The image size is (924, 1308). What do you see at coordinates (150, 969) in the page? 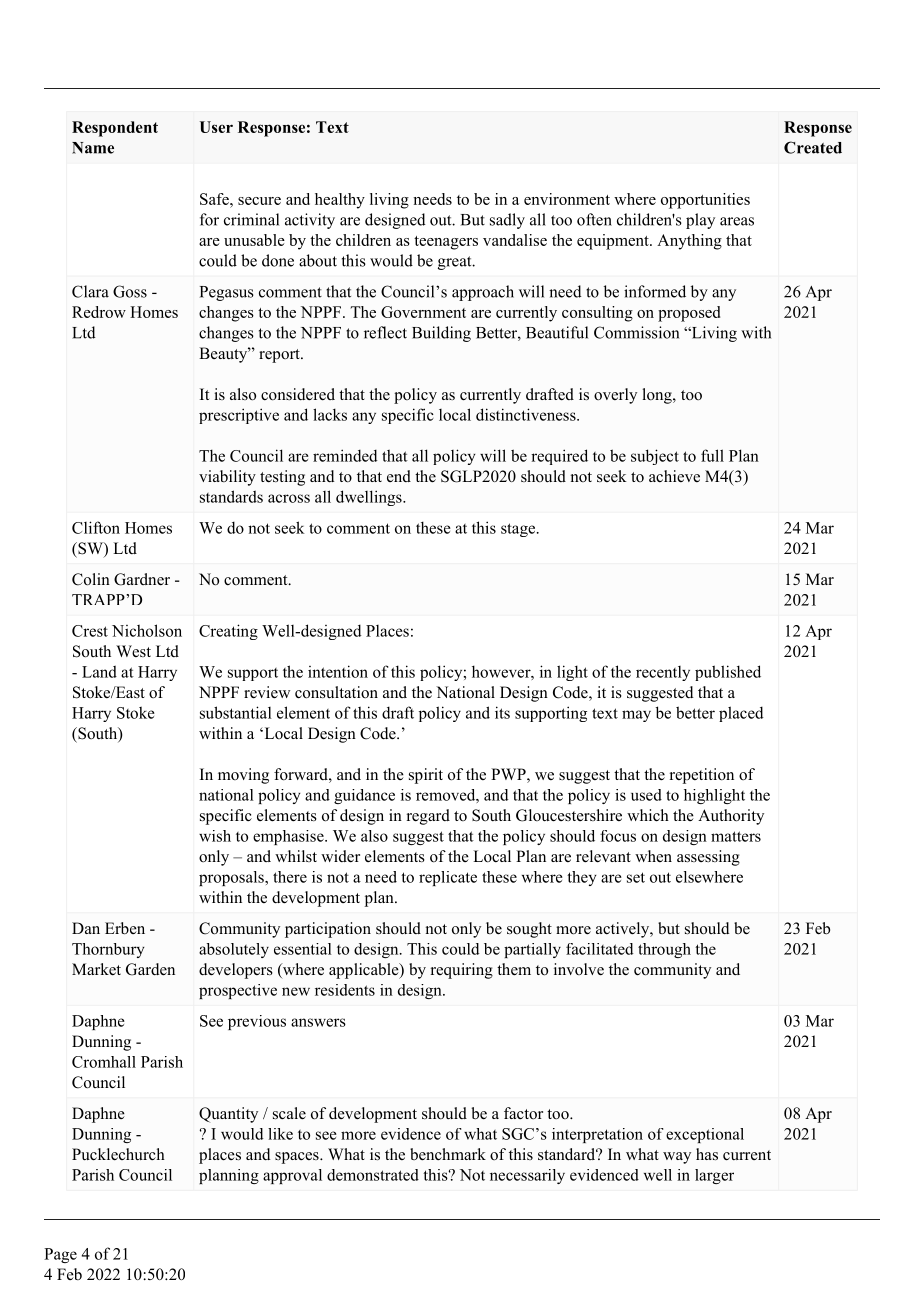
I see `Garden` at bounding box center [150, 969].
